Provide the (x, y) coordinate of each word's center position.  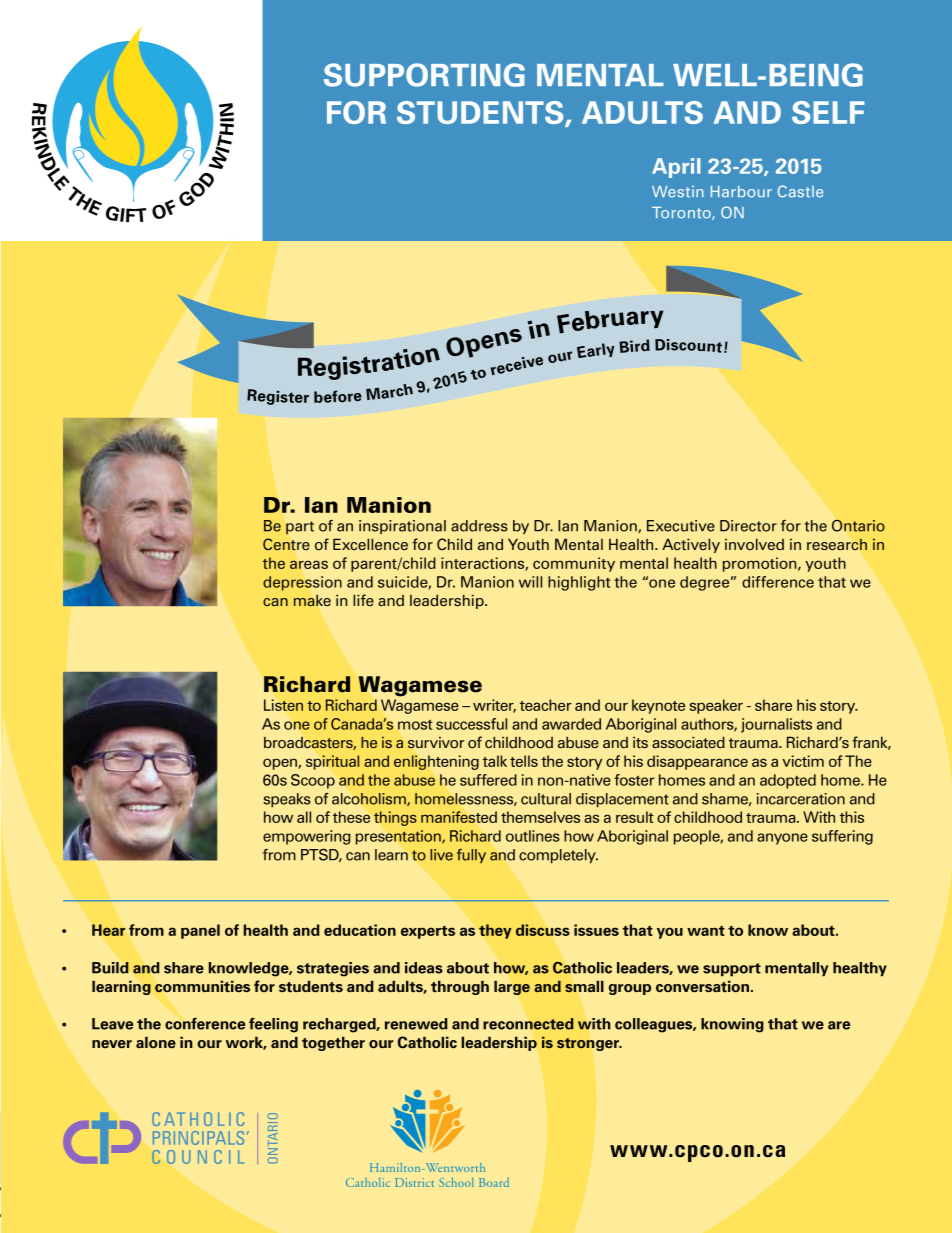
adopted (788, 781)
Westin (678, 192)
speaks (287, 800)
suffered (488, 780)
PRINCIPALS (198, 1138)
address (479, 526)
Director (748, 526)
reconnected (528, 1024)
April (676, 168)
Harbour (741, 192)
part (300, 528)
